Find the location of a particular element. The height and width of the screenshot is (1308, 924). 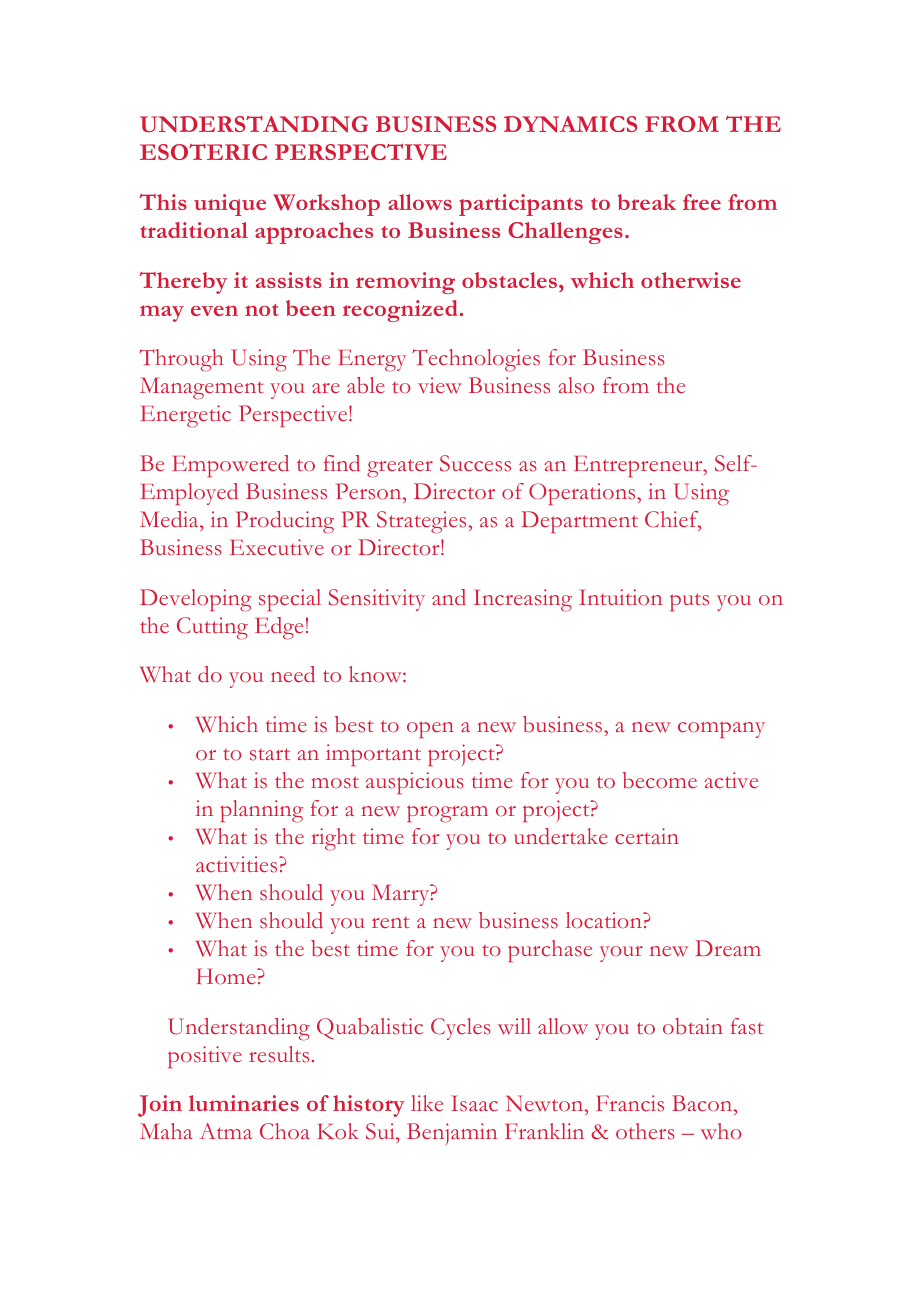

Success is located at coordinates (475, 463).
